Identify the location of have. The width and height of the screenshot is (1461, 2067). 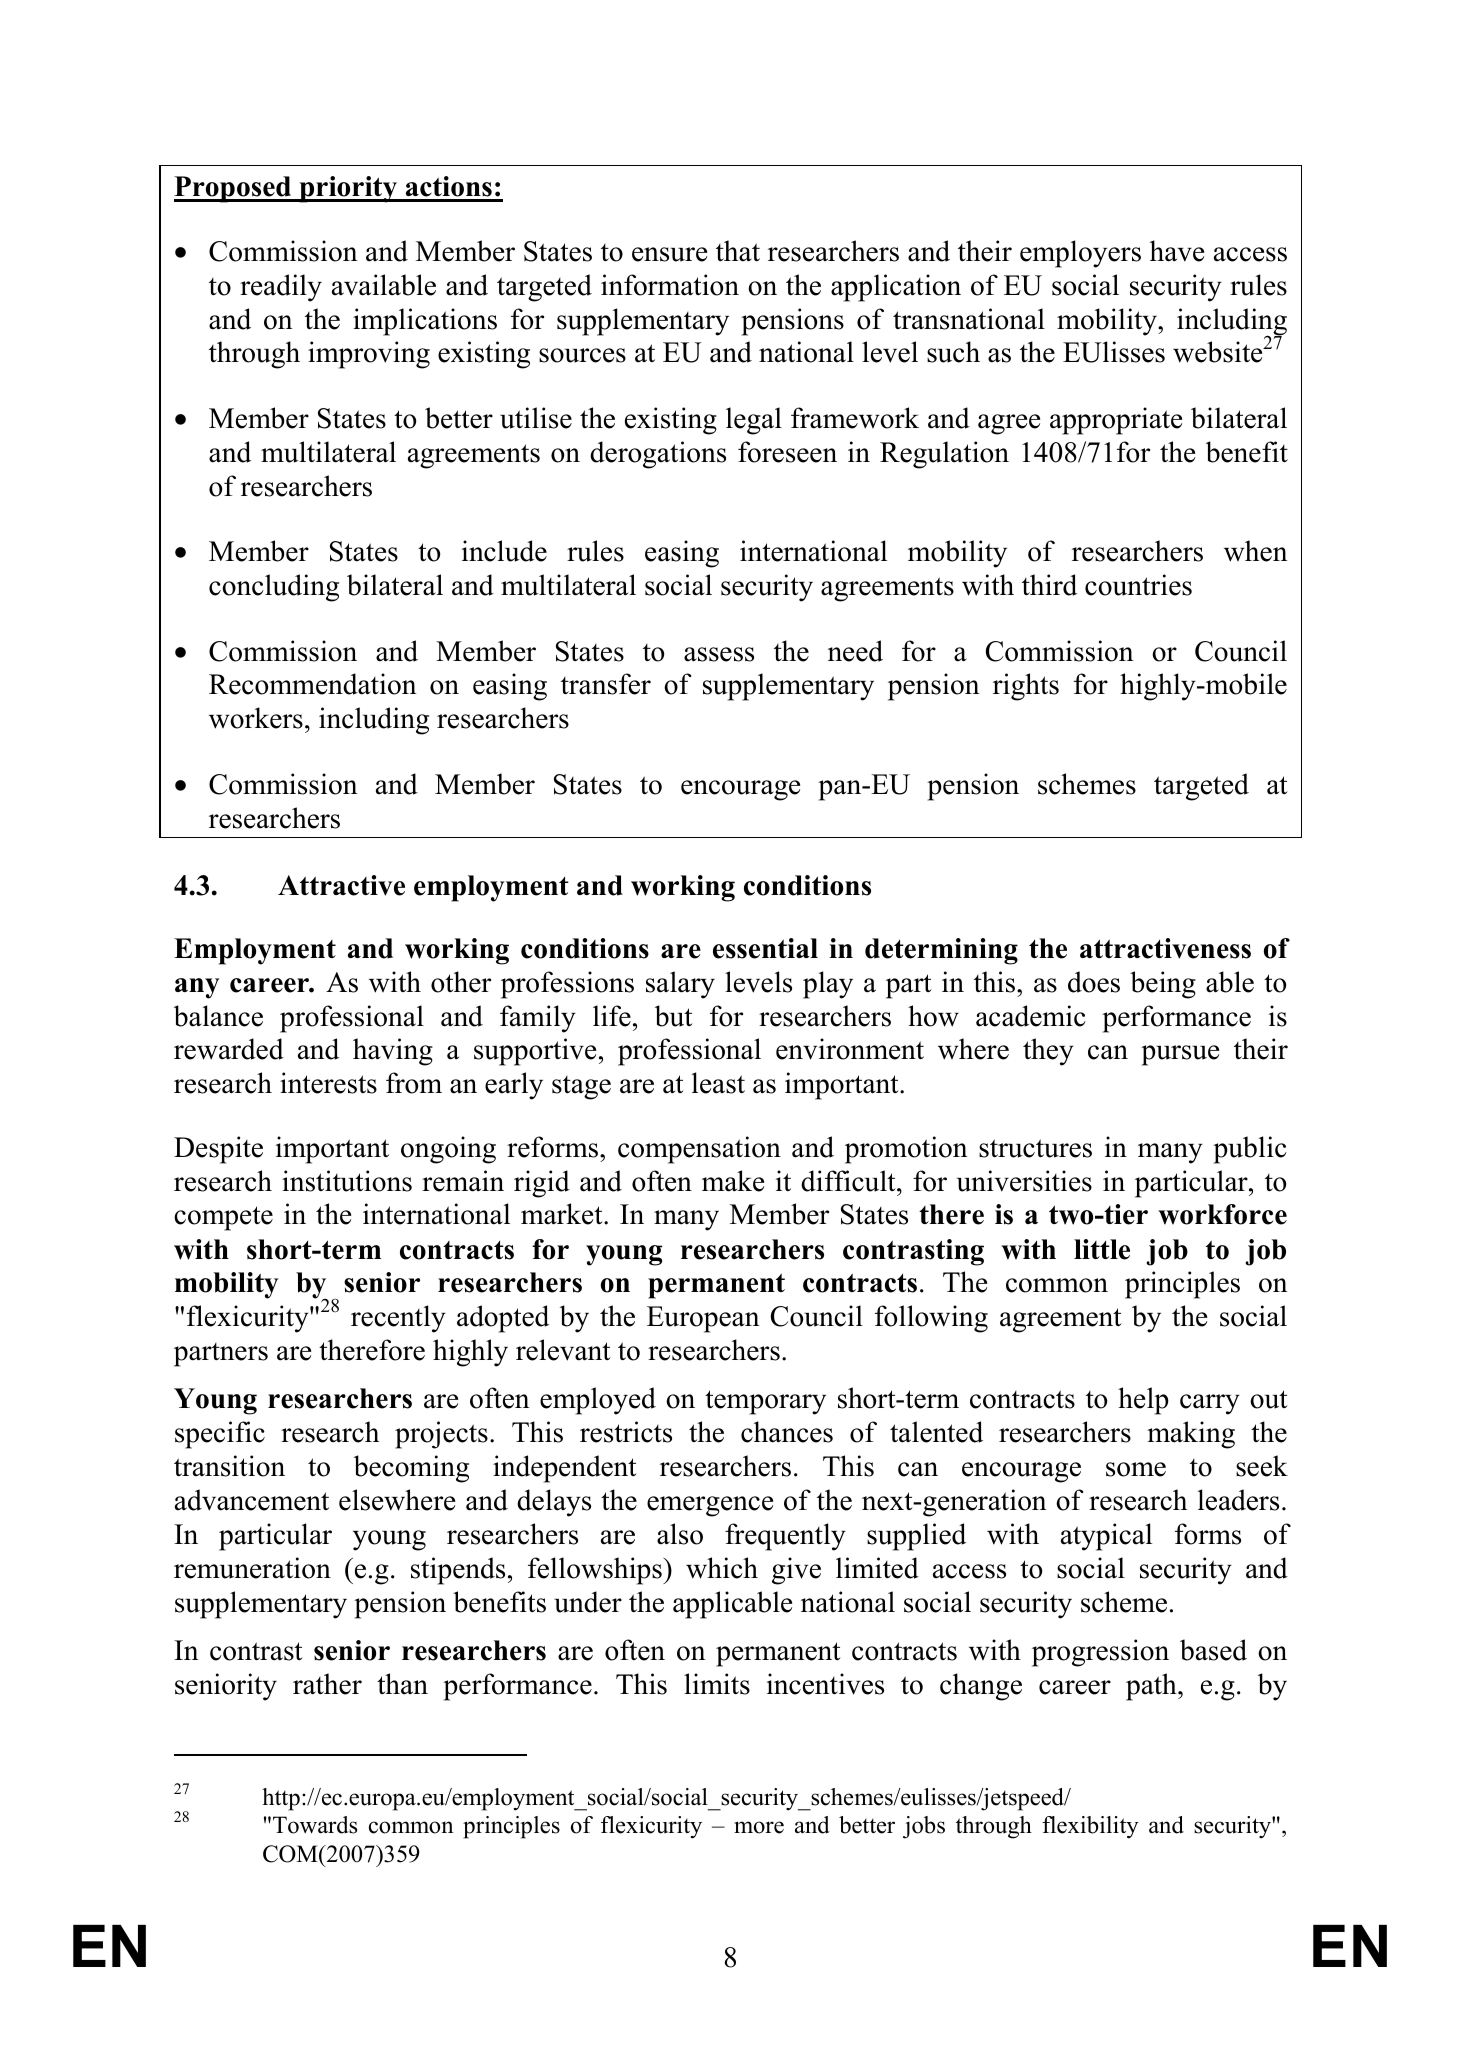
(1177, 251).
